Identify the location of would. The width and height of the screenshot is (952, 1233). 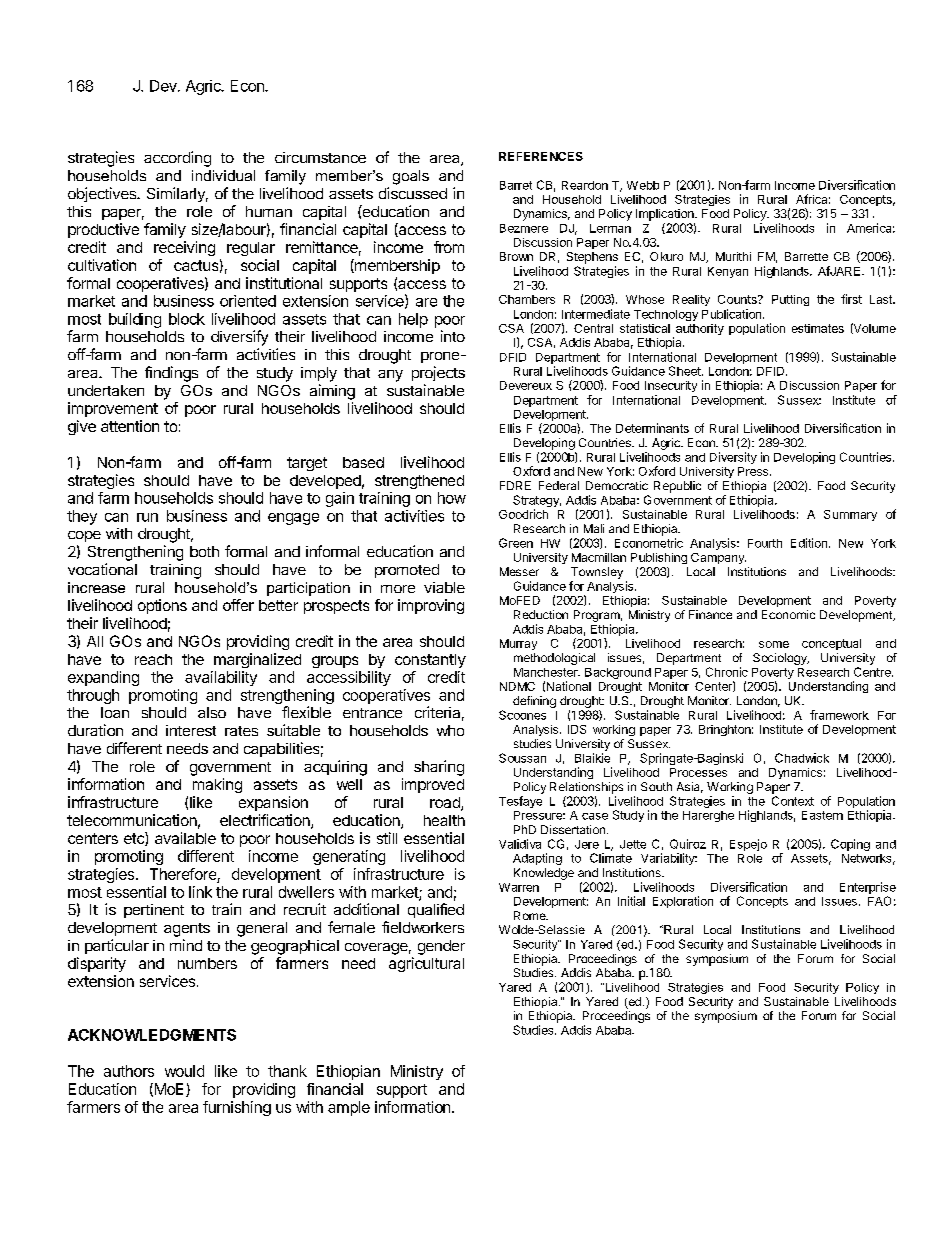
(184, 1071).
